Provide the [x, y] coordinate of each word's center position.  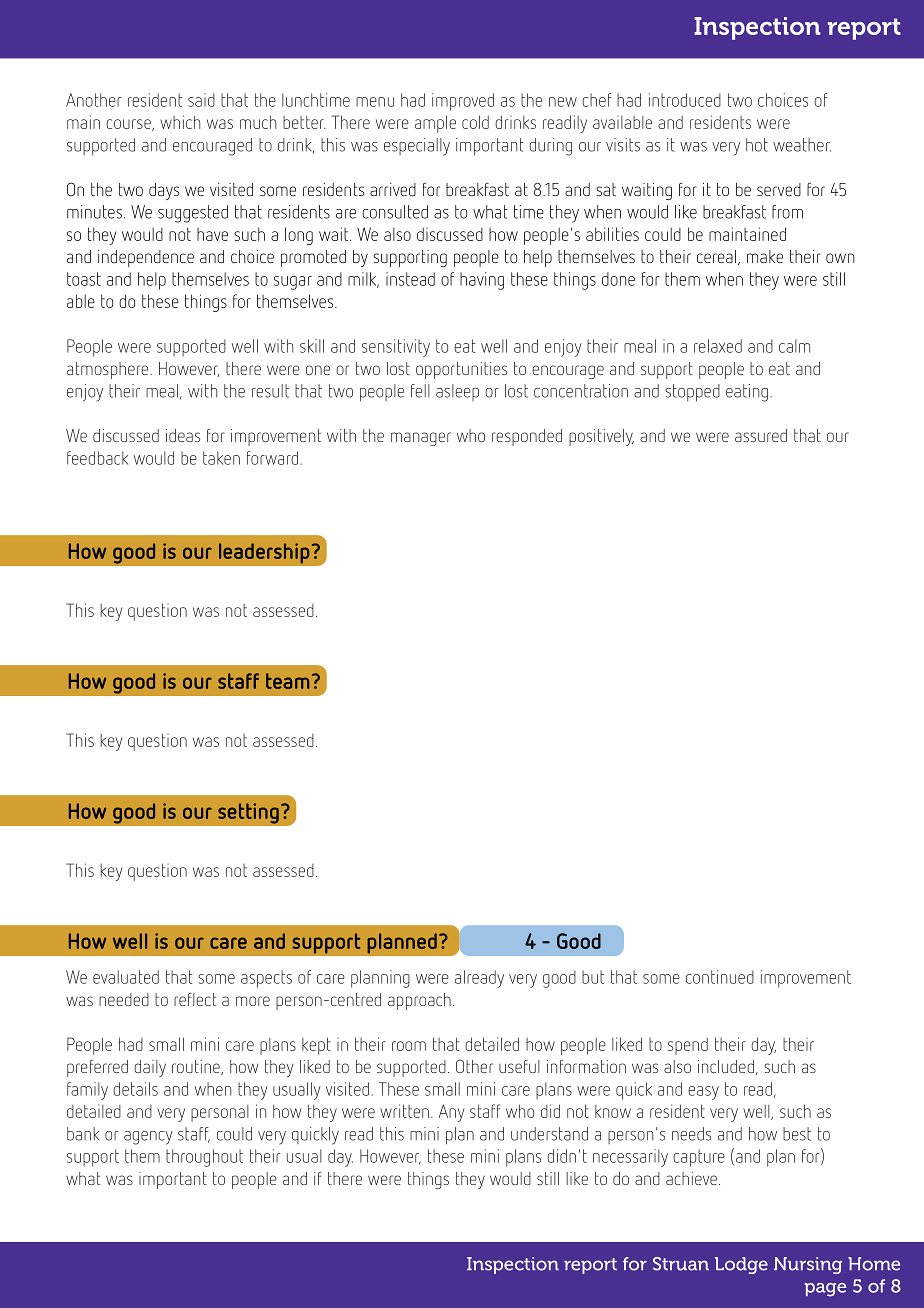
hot [757, 145]
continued [720, 977]
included [726, 1066]
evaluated [126, 977]
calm [794, 346]
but [593, 977]
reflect [195, 999]
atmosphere [109, 370]
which [180, 122]
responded [527, 437]
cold [475, 122]
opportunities [461, 370]
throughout [204, 1158]
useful [519, 1066]
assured [761, 435]
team [287, 681]
